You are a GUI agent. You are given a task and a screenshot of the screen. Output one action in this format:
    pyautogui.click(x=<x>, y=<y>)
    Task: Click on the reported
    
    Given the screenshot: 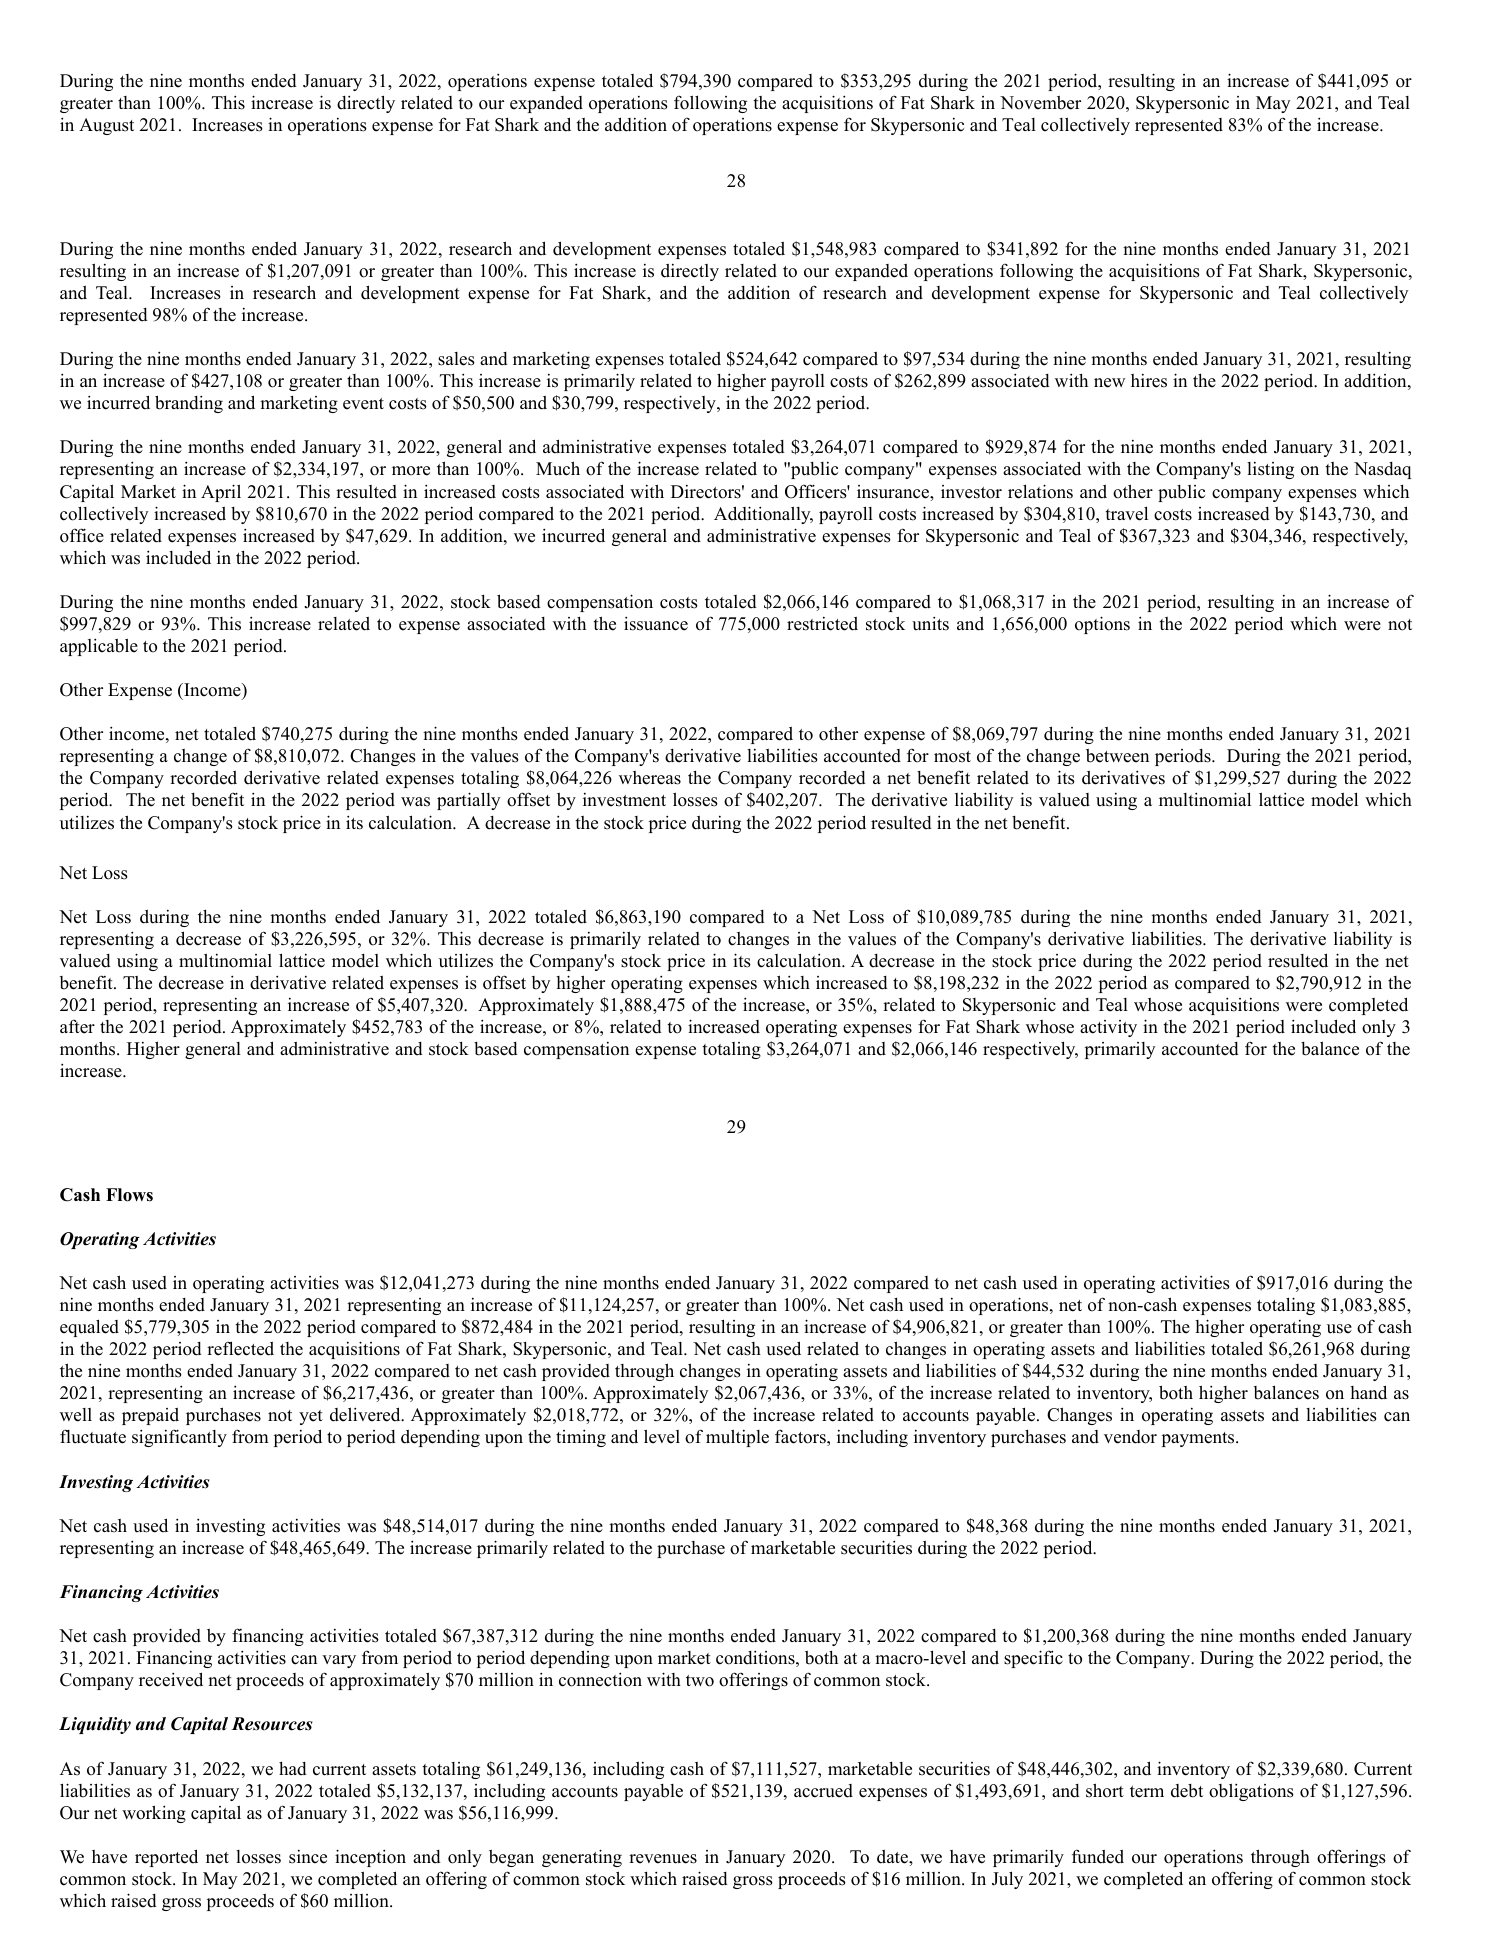 What is the action you would take?
    pyautogui.click(x=166, y=1858)
